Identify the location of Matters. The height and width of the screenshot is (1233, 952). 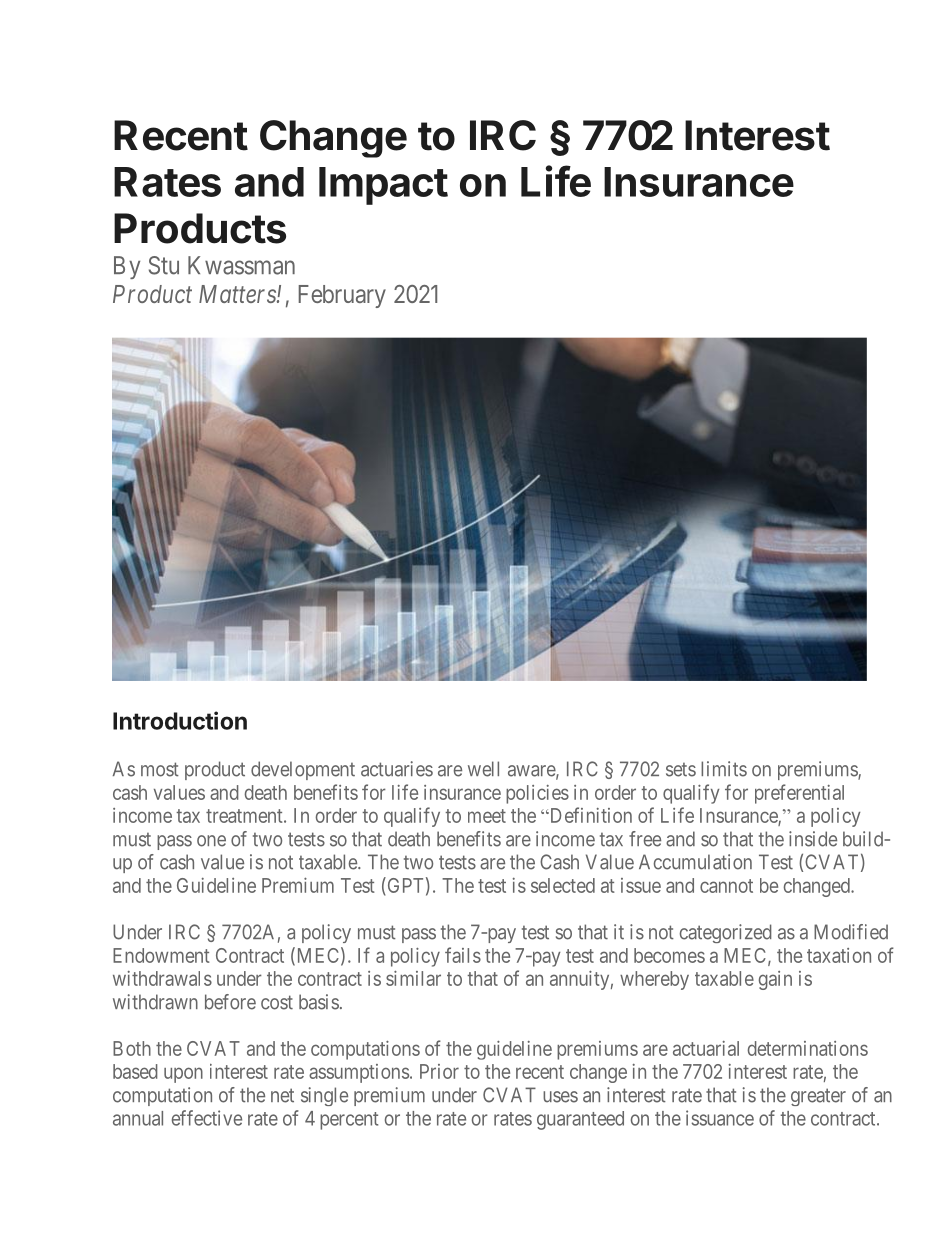
(238, 294).
